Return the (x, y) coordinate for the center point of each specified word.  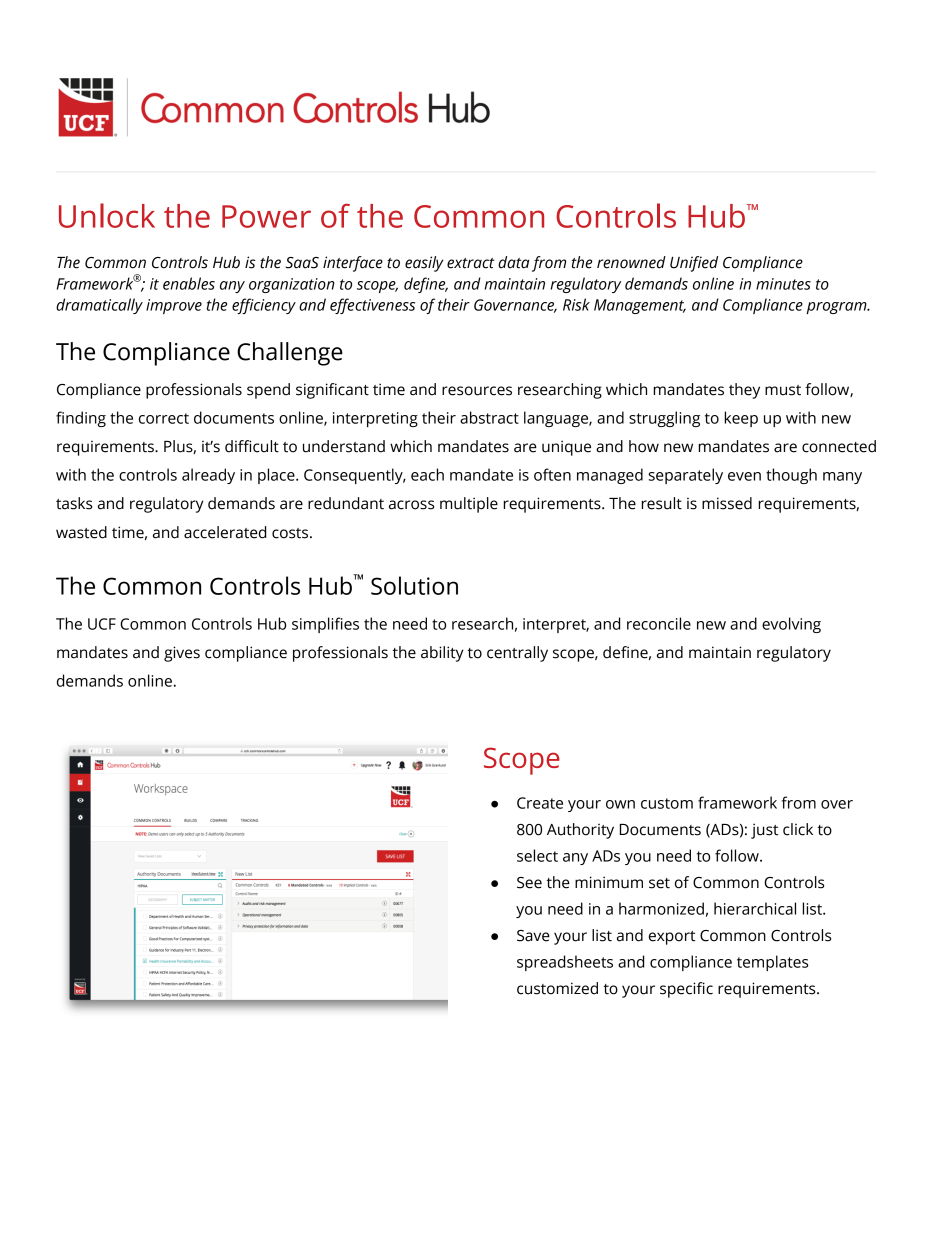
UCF (102, 624)
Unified (694, 264)
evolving (791, 625)
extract (470, 263)
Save (533, 936)
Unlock (107, 215)
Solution (414, 585)
